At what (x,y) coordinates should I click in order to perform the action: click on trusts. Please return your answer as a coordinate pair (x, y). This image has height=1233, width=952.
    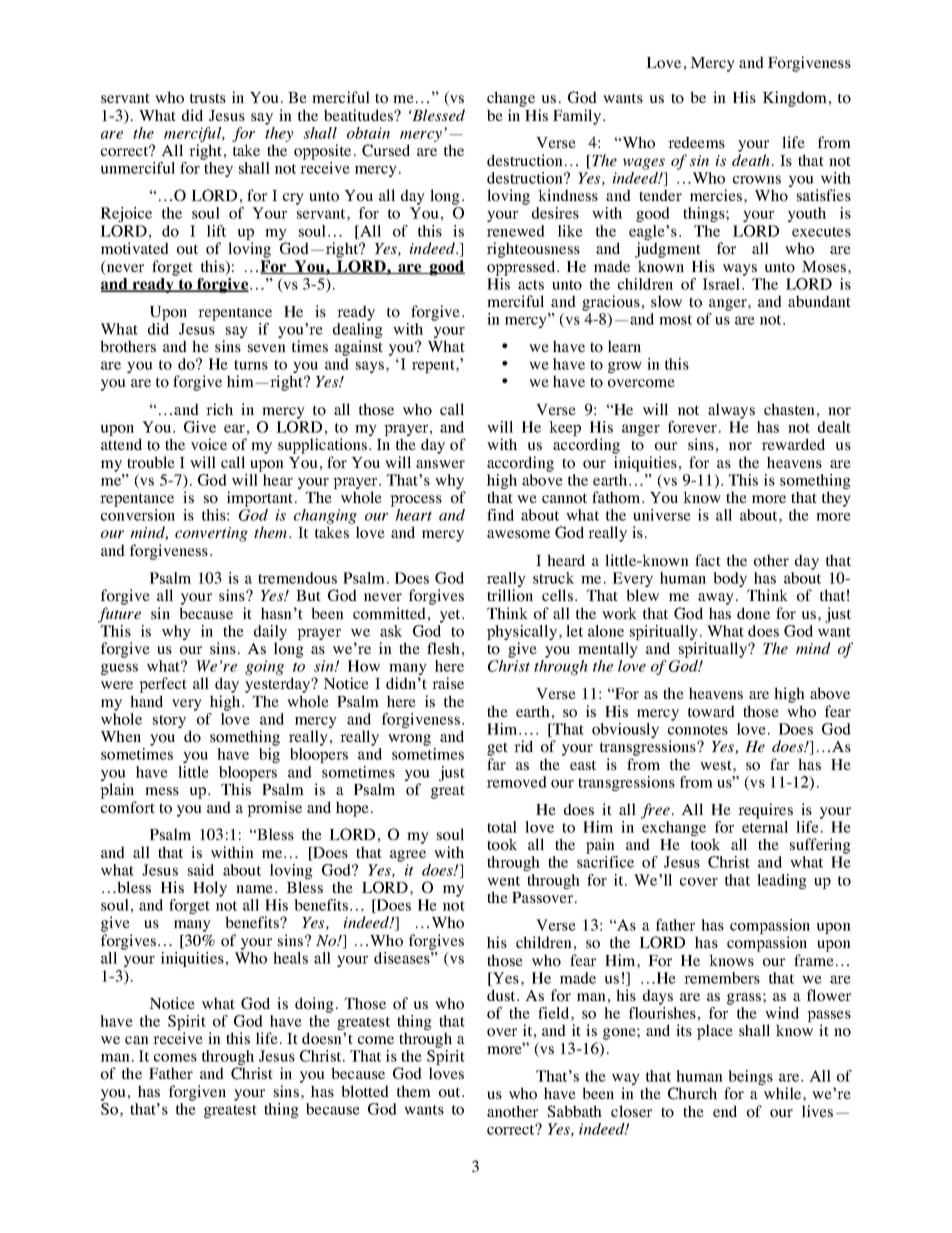
    Looking at the image, I should click on (208, 98).
